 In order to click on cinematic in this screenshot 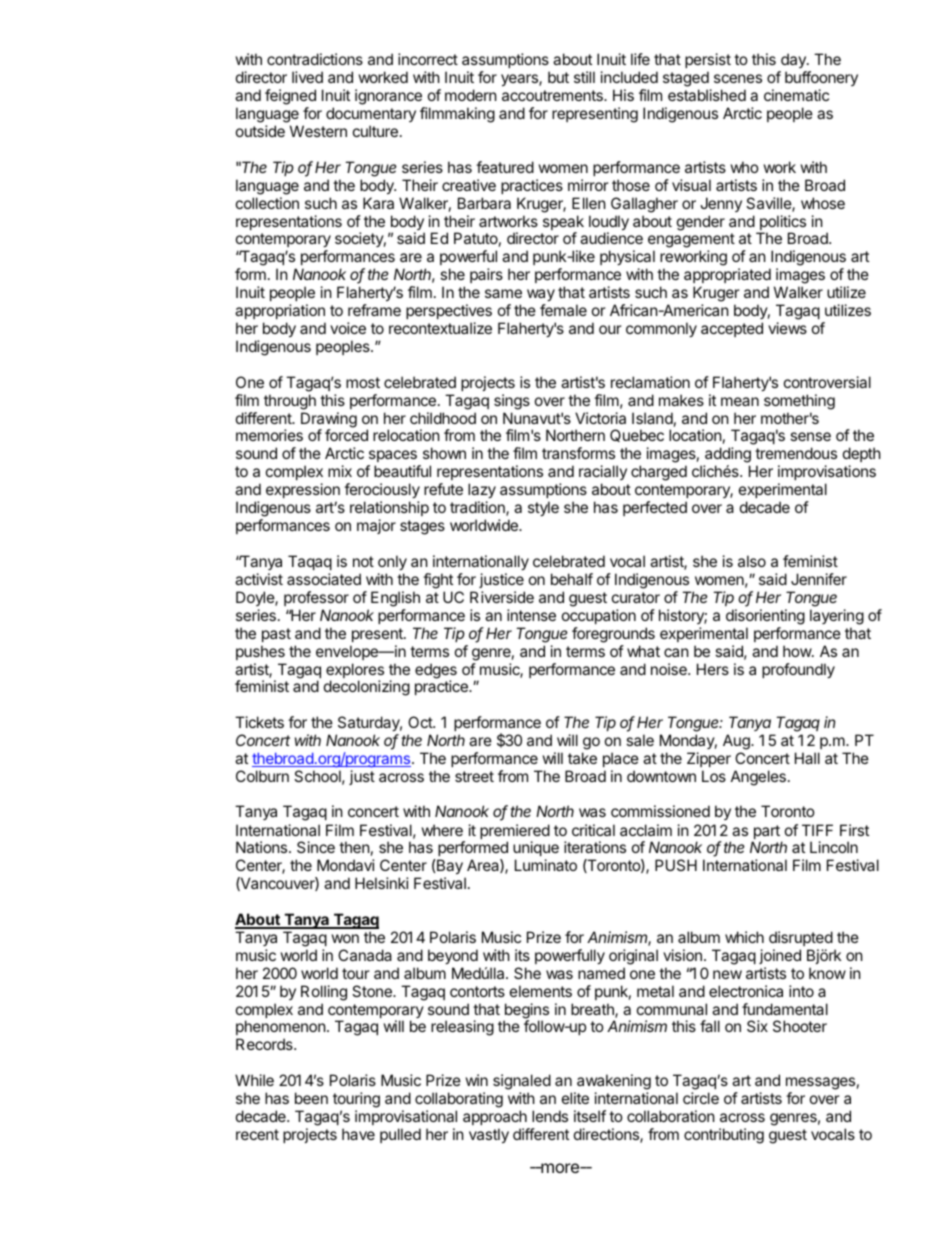, I will do `click(796, 95)`.
